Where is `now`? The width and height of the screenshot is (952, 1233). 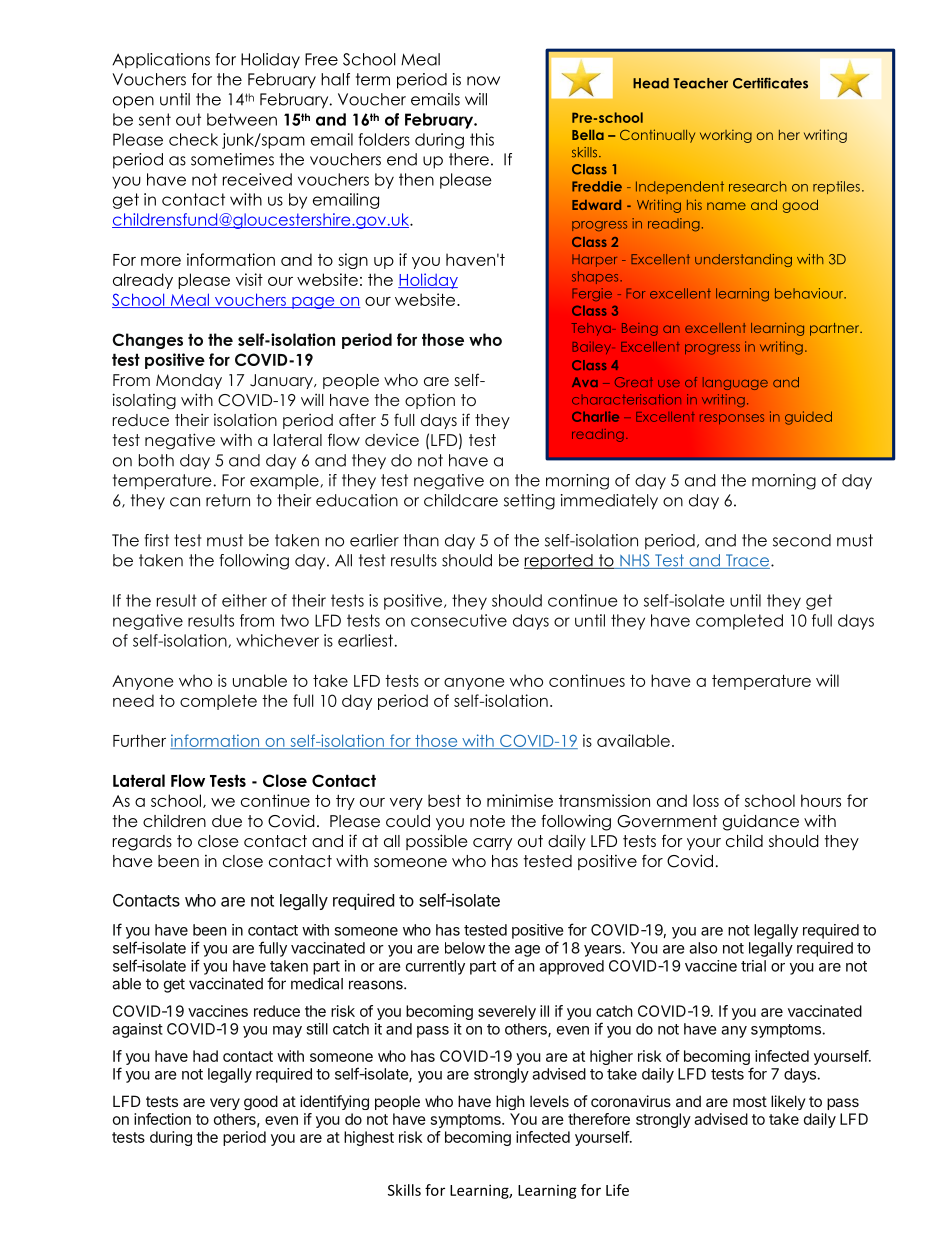
now is located at coordinates (483, 81).
